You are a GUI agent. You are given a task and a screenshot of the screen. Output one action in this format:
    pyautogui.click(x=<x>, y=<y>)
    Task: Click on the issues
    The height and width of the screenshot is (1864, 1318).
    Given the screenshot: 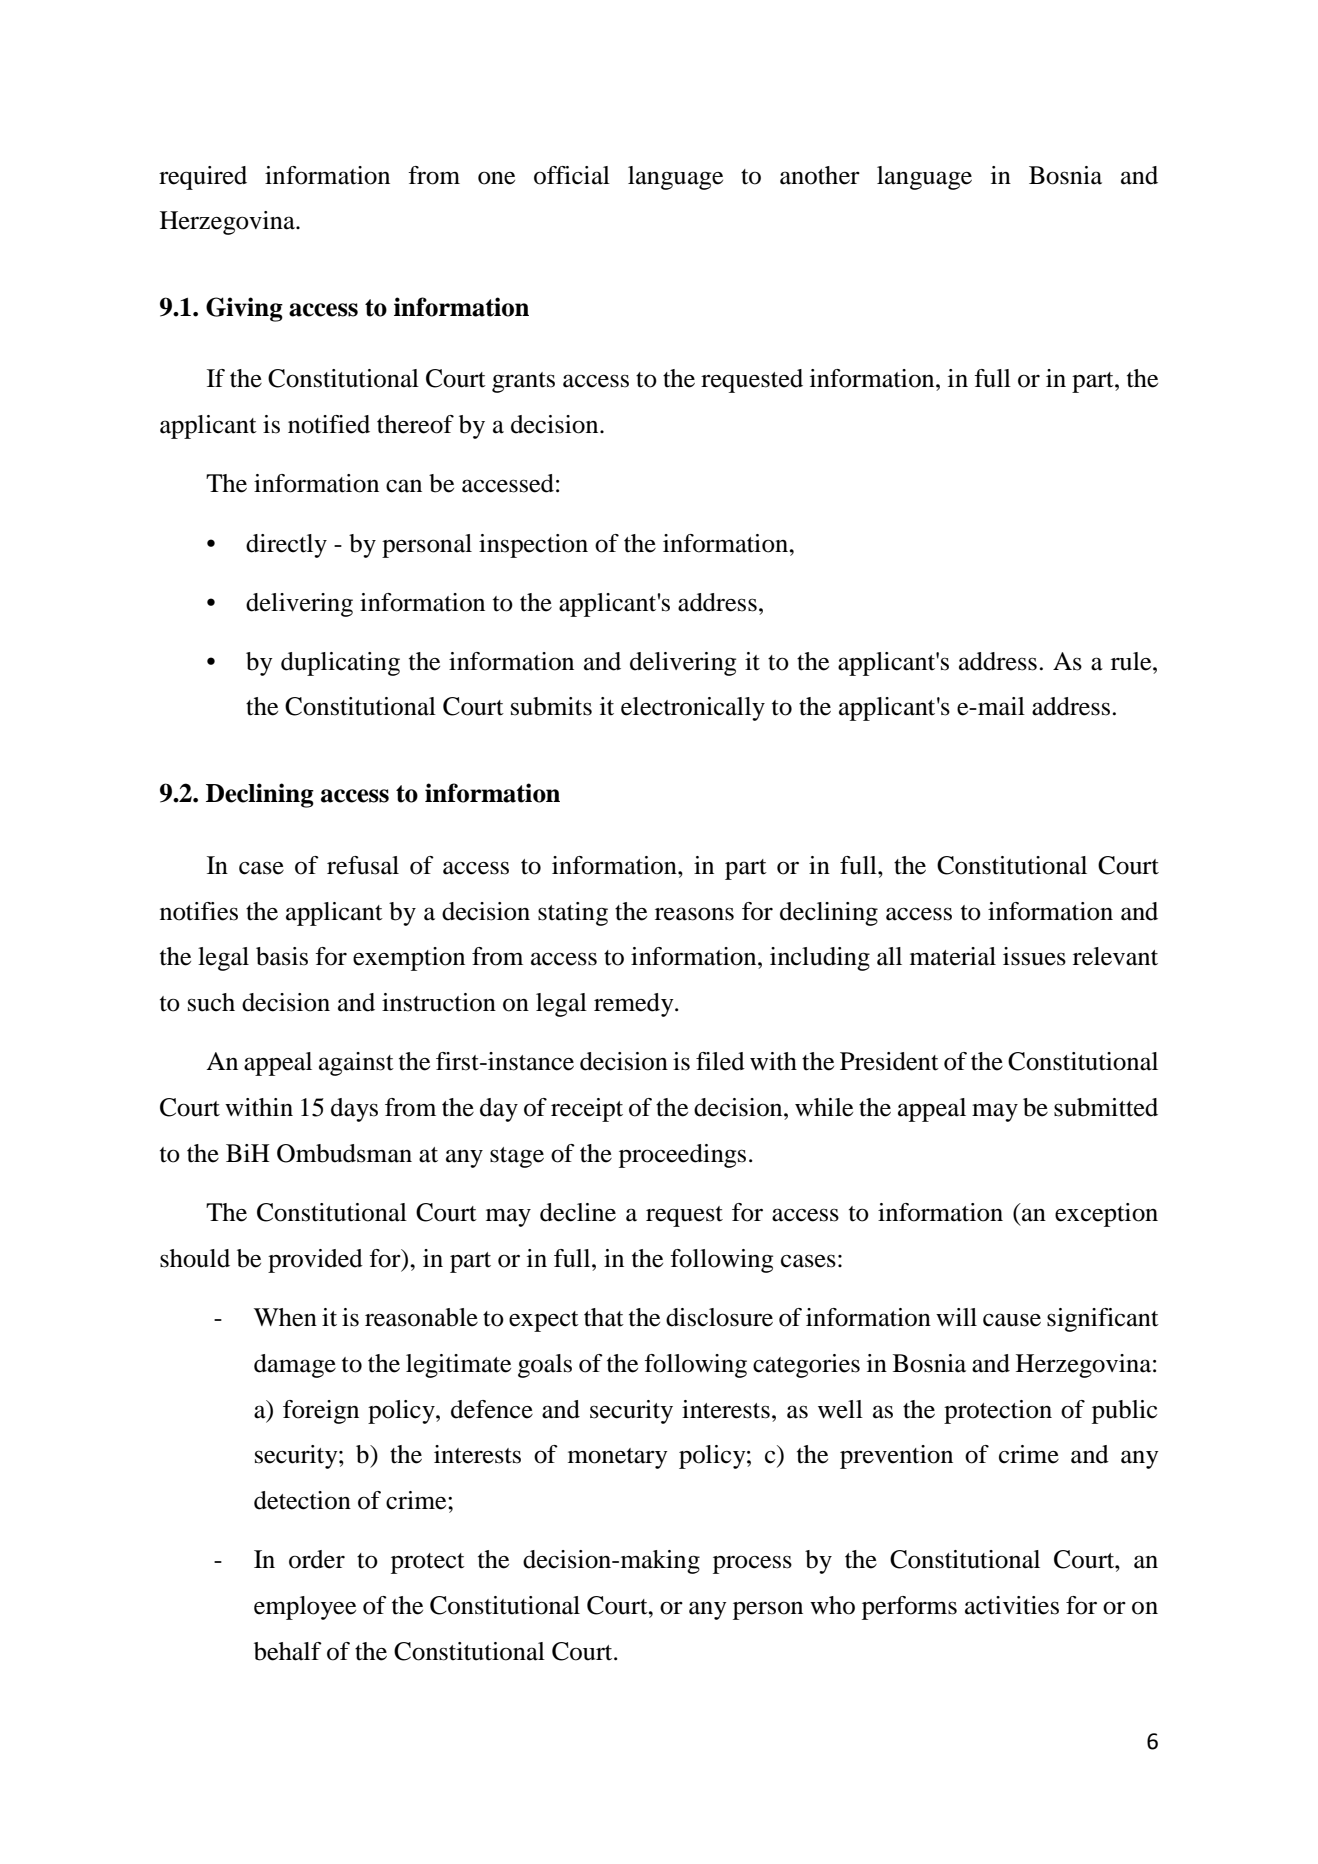 What is the action you would take?
    pyautogui.click(x=1034, y=956)
